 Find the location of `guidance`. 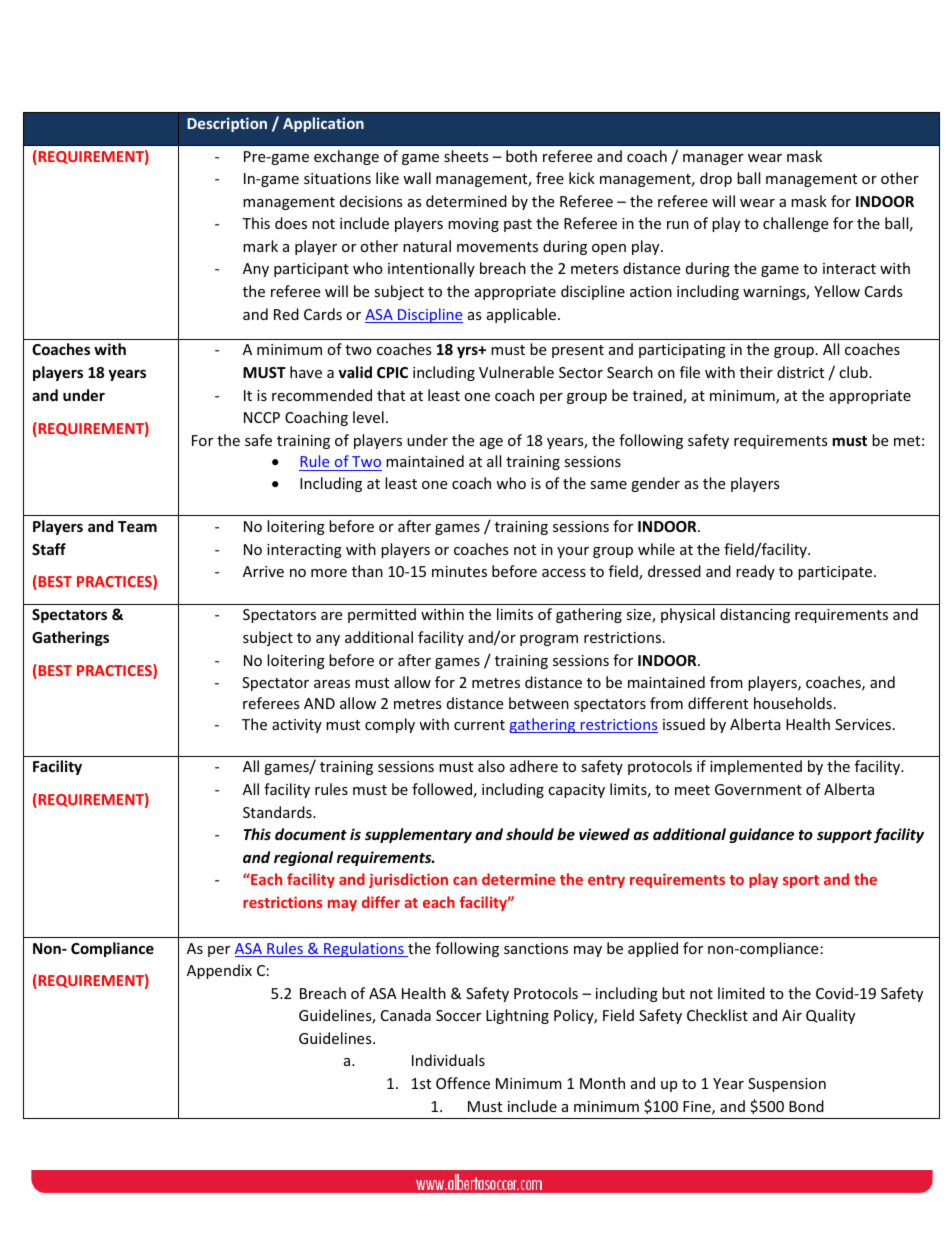

guidance is located at coordinates (761, 835).
